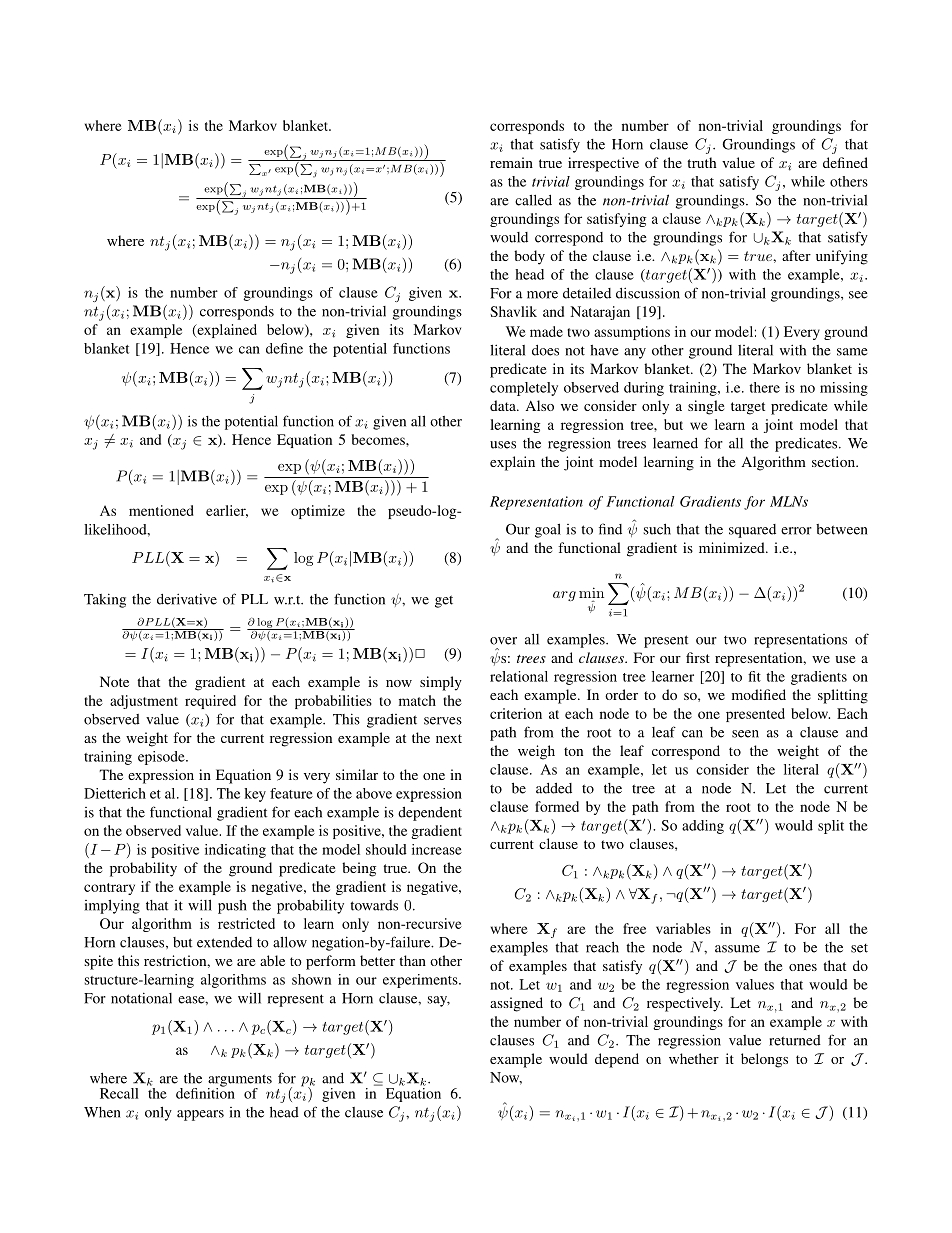 The image size is (952, 1233). What do you see at coordinates (449, 738) in the page?
I see `next` at bounding box center [449, 738].
